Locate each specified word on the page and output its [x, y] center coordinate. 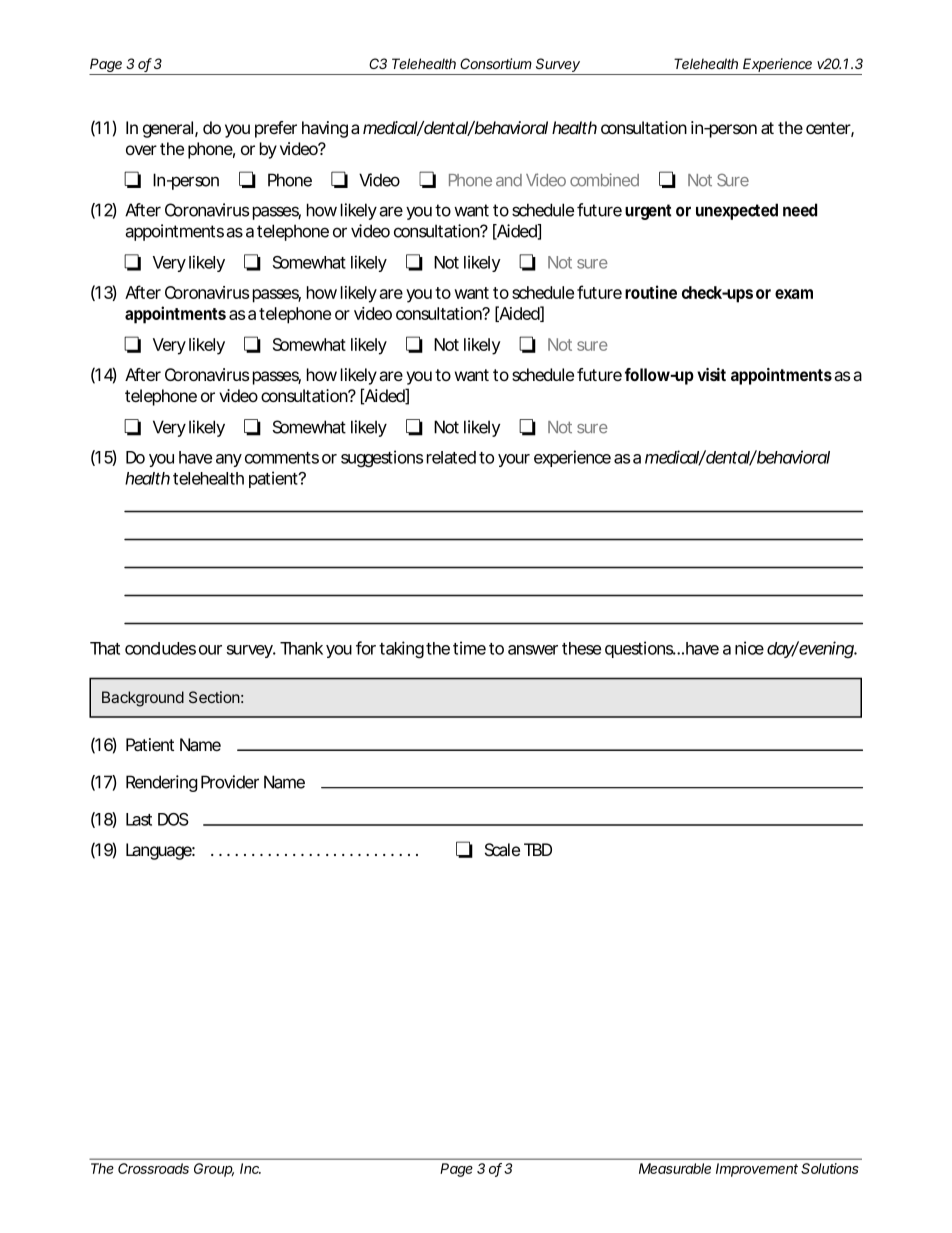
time [469, 648]
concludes [160, 648]
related [451, 457]
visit [711, 374]
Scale [502, 850]
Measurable [675, 1168]
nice [749, 648]
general [169, 129]
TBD [538, 849]
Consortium [496, 63]
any [229, 460]
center [830, 129]
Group [214, 1170]
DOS [173, 819]
